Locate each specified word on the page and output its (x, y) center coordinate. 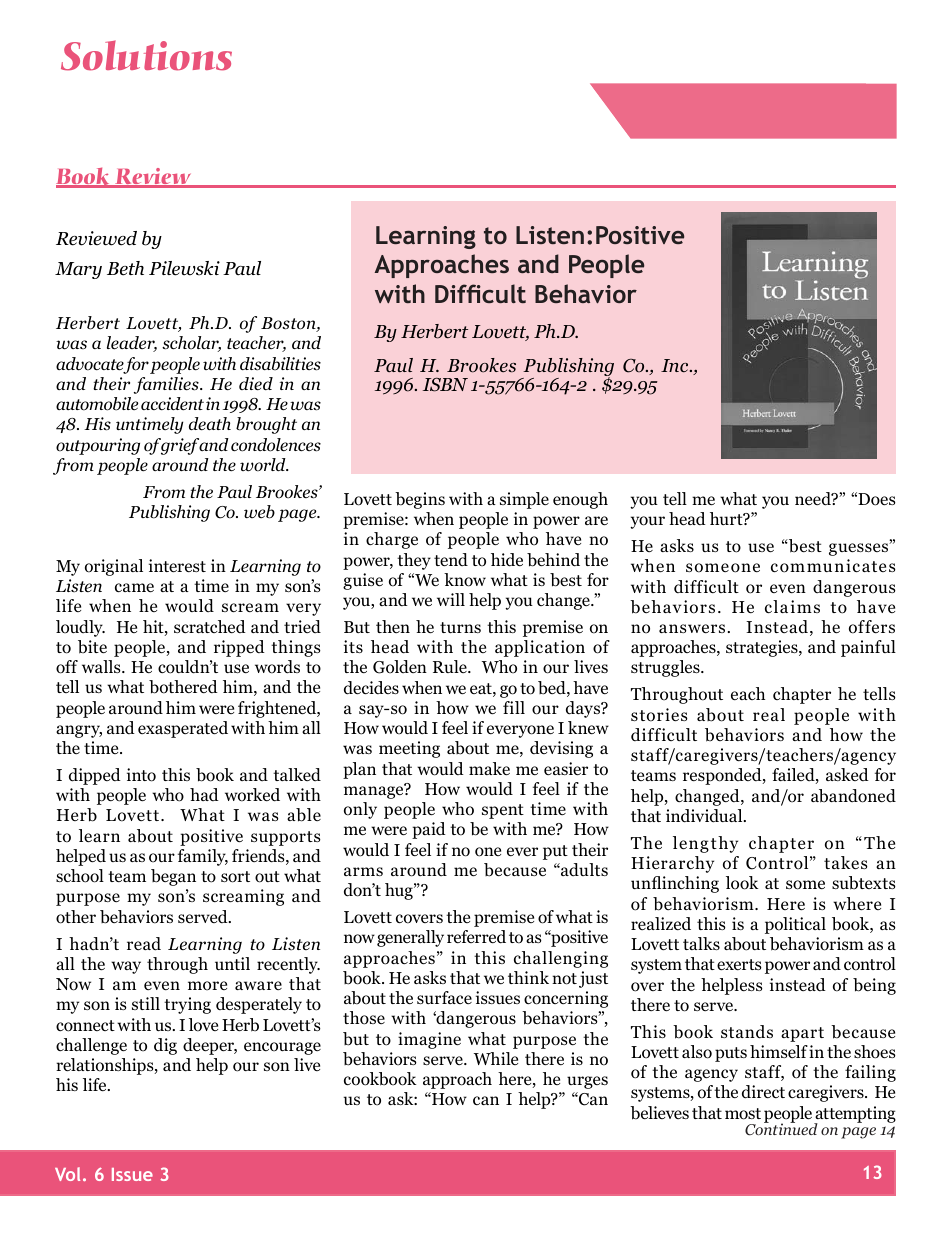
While (496, 1058)
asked (847, 774)
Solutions (146, 55)
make (489, 769)
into (141, 775)
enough (580, 500)
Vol (67, 1174)
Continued (781, 1129)
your (648, 522)
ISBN (445, 384)
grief (179, 446)
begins (420, 500)
